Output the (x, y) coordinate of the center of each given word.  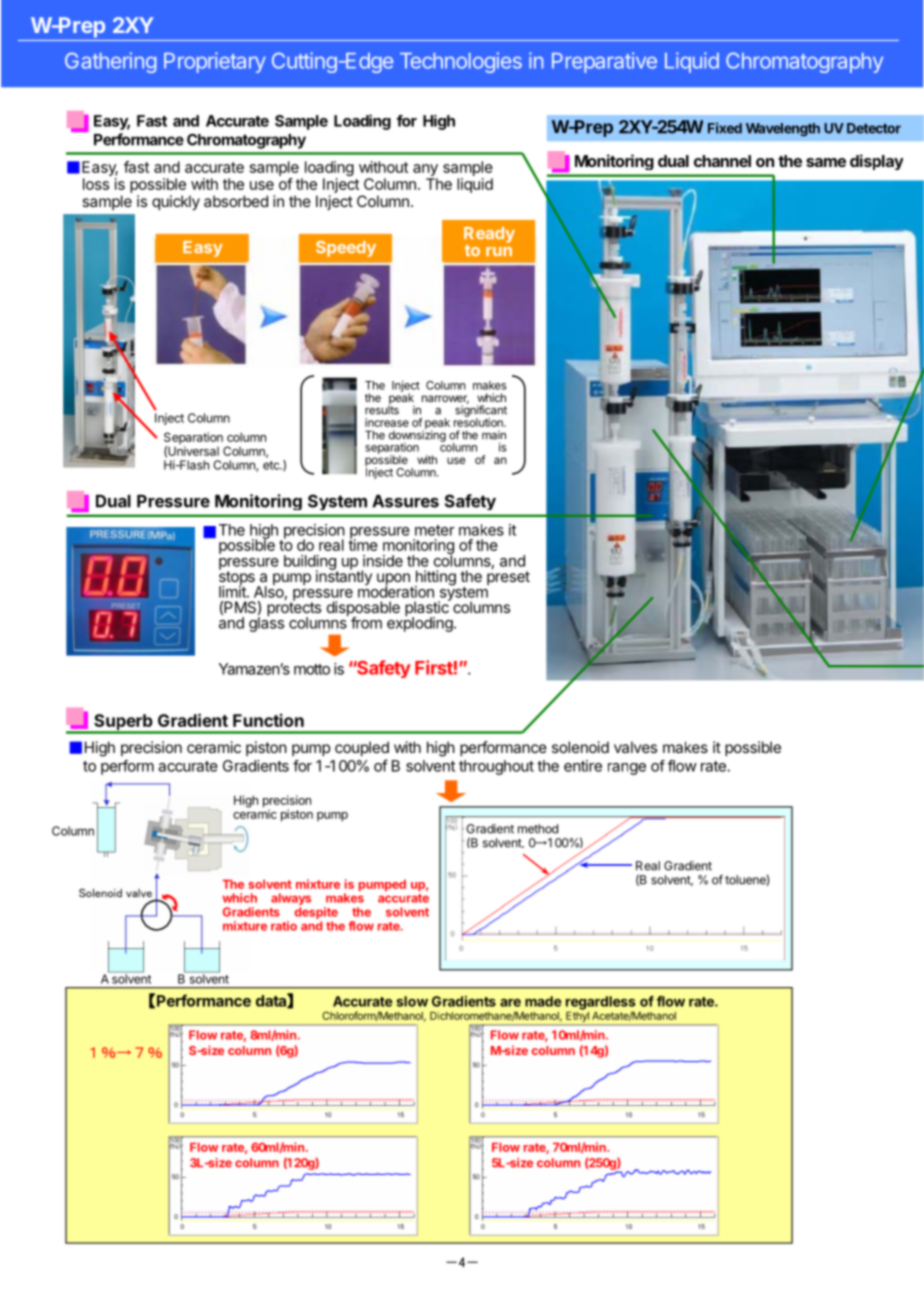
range (627, 769)
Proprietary (215, 62)
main (494, 435)
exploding (420, 623)
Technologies (461, 62)
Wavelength (783, 129)
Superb (123, 723)
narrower (445, 399)
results (382, 409)
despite (316, 914)
